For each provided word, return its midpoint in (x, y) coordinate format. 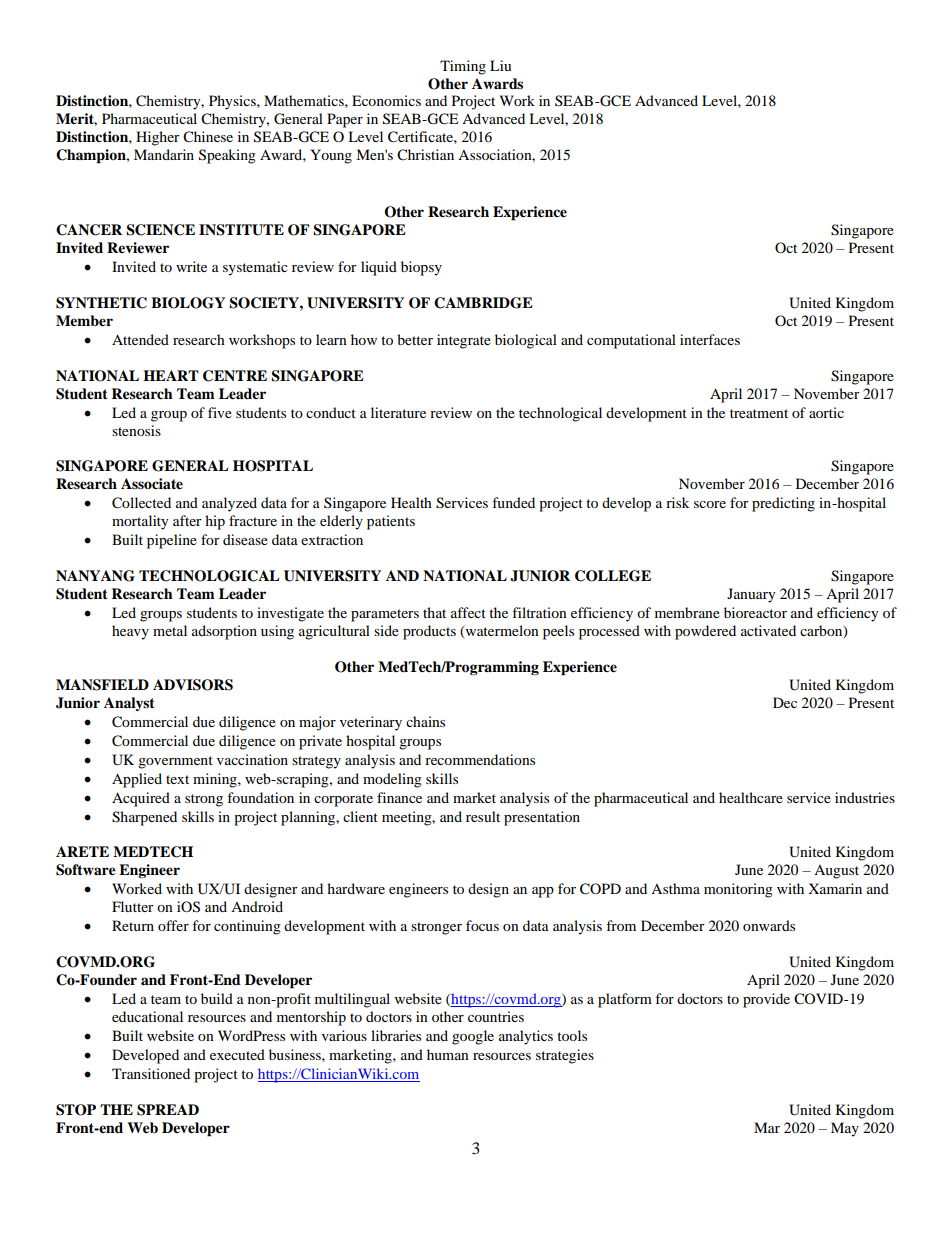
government (175, 762)
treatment (759, 413)
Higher (158, 138)
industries (865, 797)
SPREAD (168, 1110)
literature (398, 412)
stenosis (136, 430)
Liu (500, 65)
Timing (463, 67)
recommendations (480, 759)
